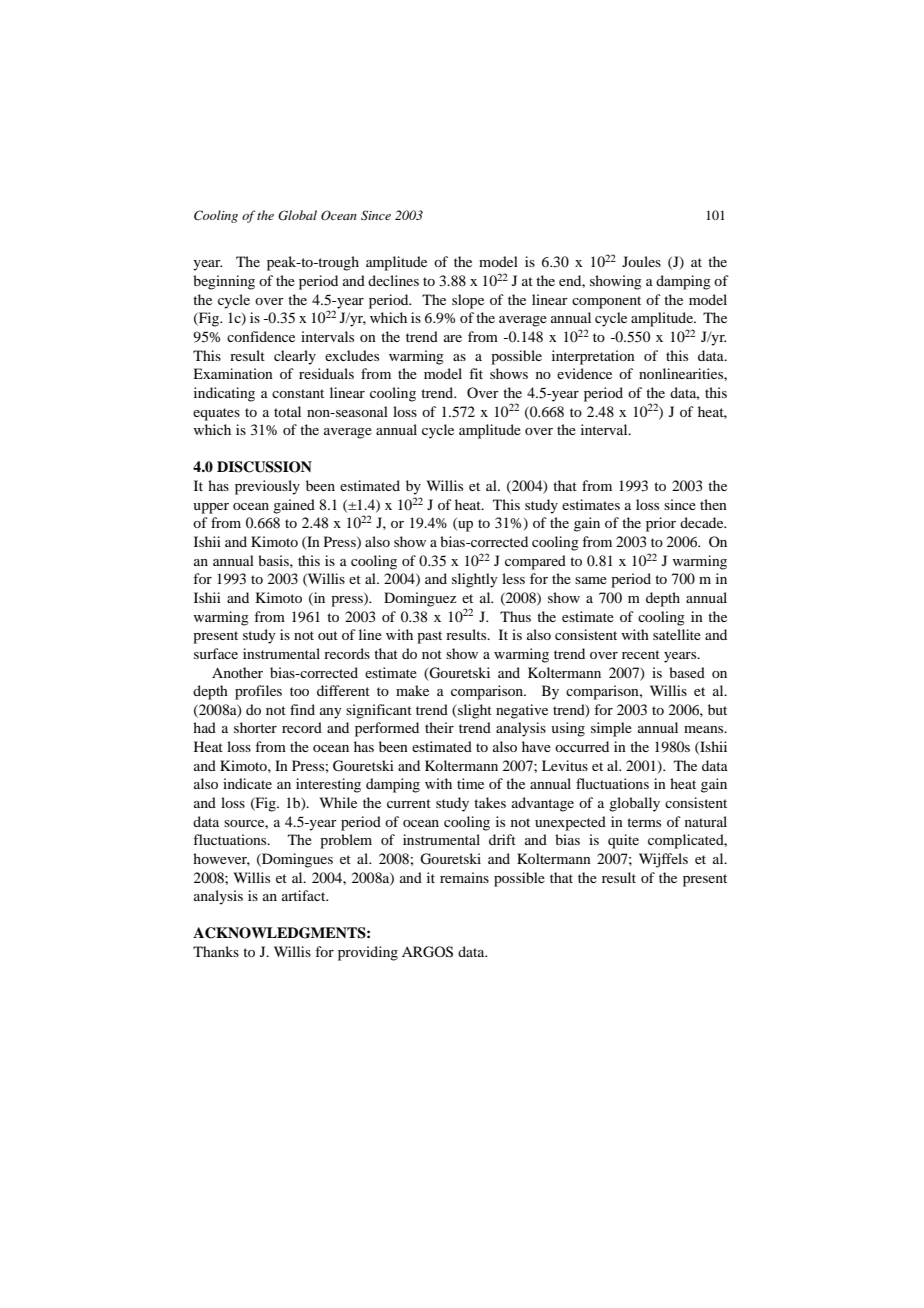 The width and height of the screenshot is (924, 1308). Describe the element at coordinates (439, 727) in the screenshot. I see `their` at that location.
